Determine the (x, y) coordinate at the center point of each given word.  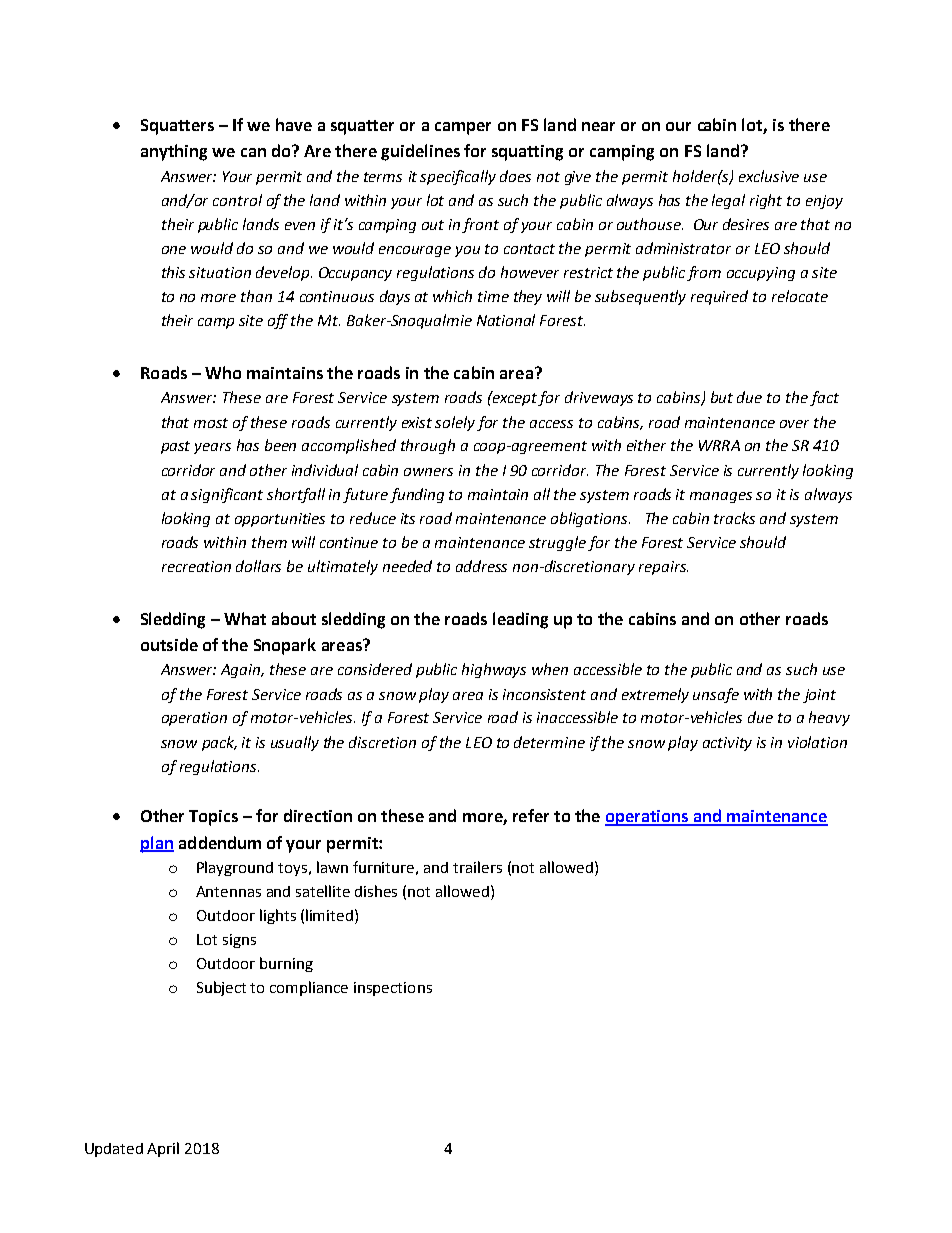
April (163, 1149)
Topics (213, 818)
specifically (458, 177)
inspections (393, 989)
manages (721, 497)
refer (531, 815)
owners (428, 472)
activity (727, 744)
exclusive (769, 176)
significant (227, 495)
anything (174, 152)
